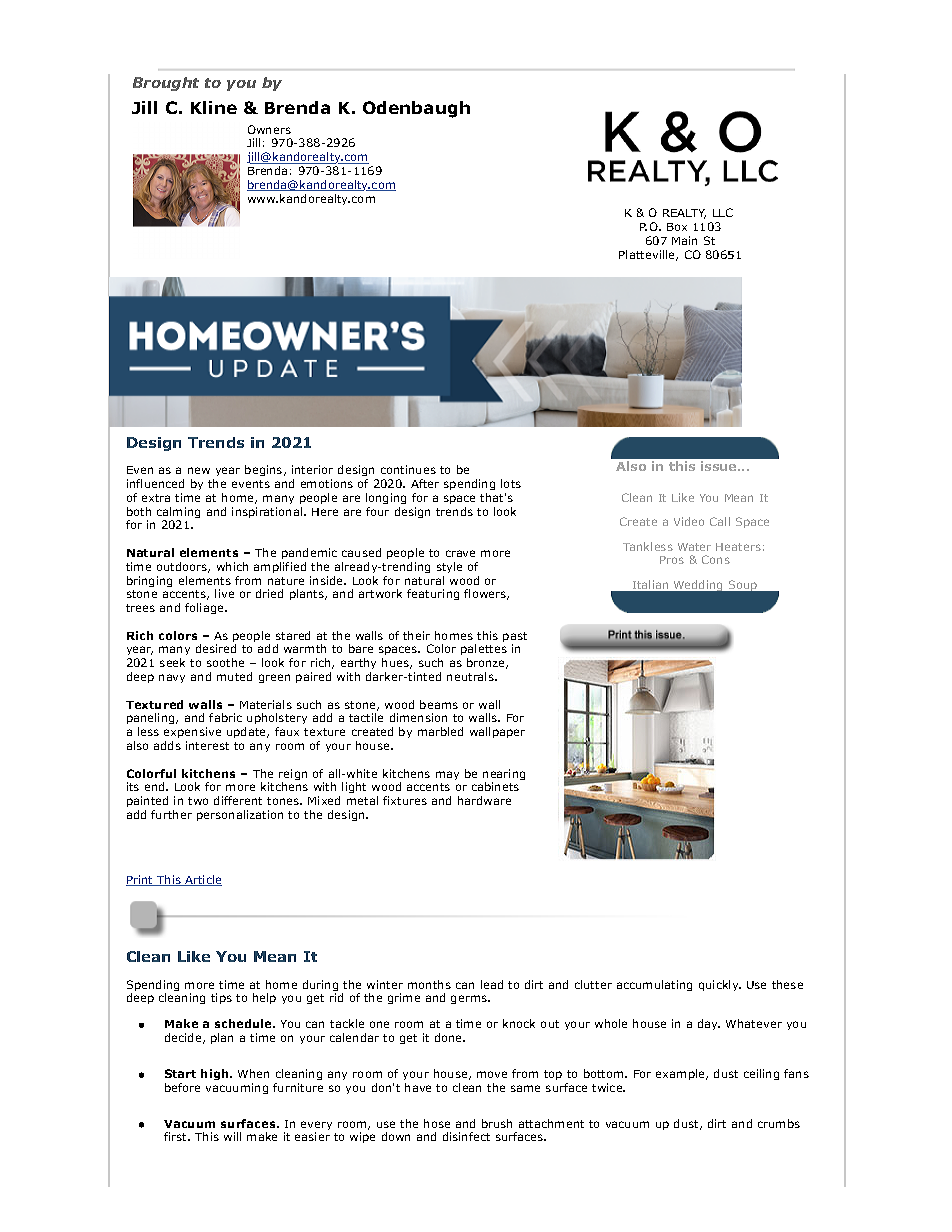 The image size is (952, 1232). What do you see at coordinates (681, 1074) in the screenshot?
I see `example` at bounding box center [681, 1074].
